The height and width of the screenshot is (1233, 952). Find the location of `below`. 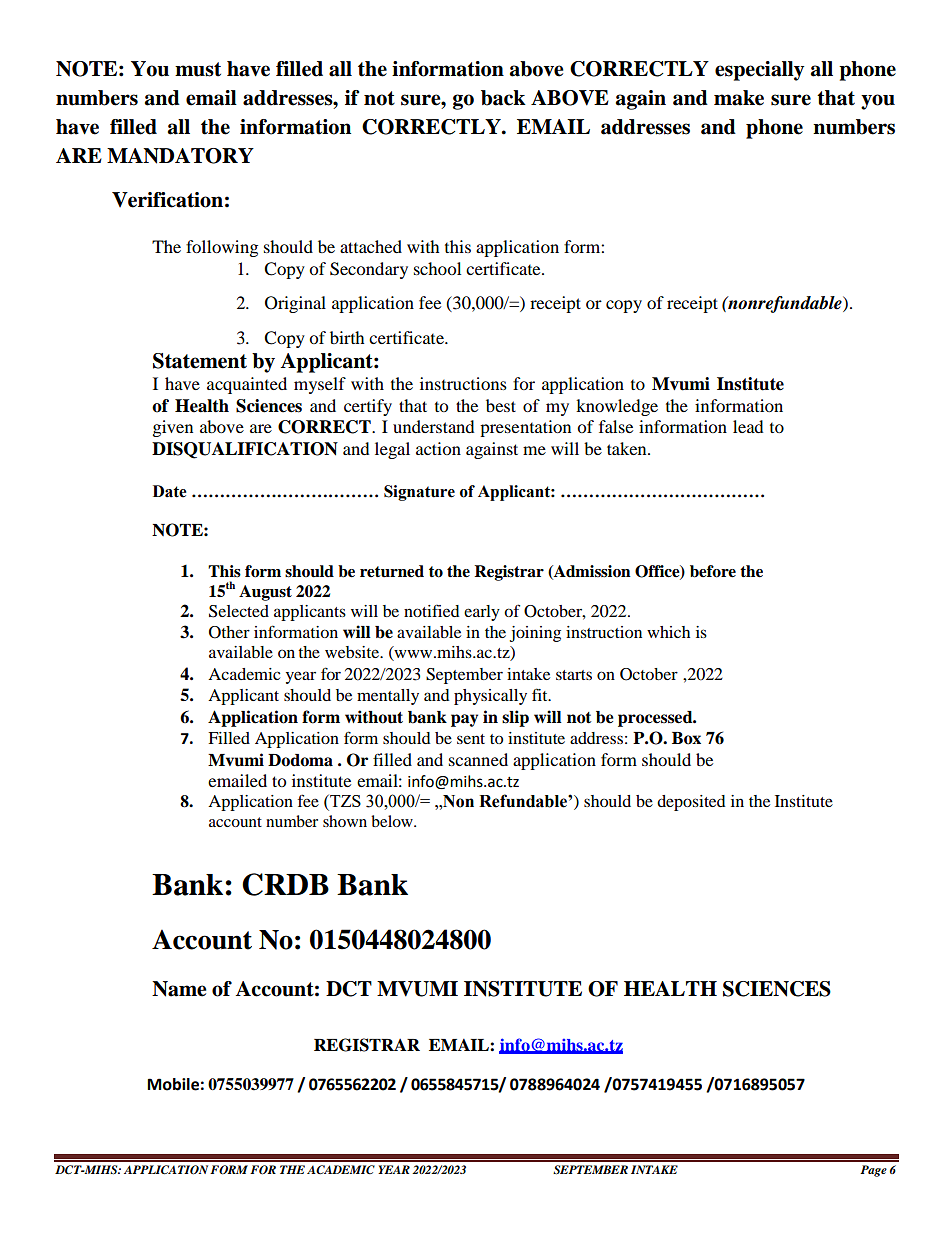

below is located at coordinates (393, 821).
